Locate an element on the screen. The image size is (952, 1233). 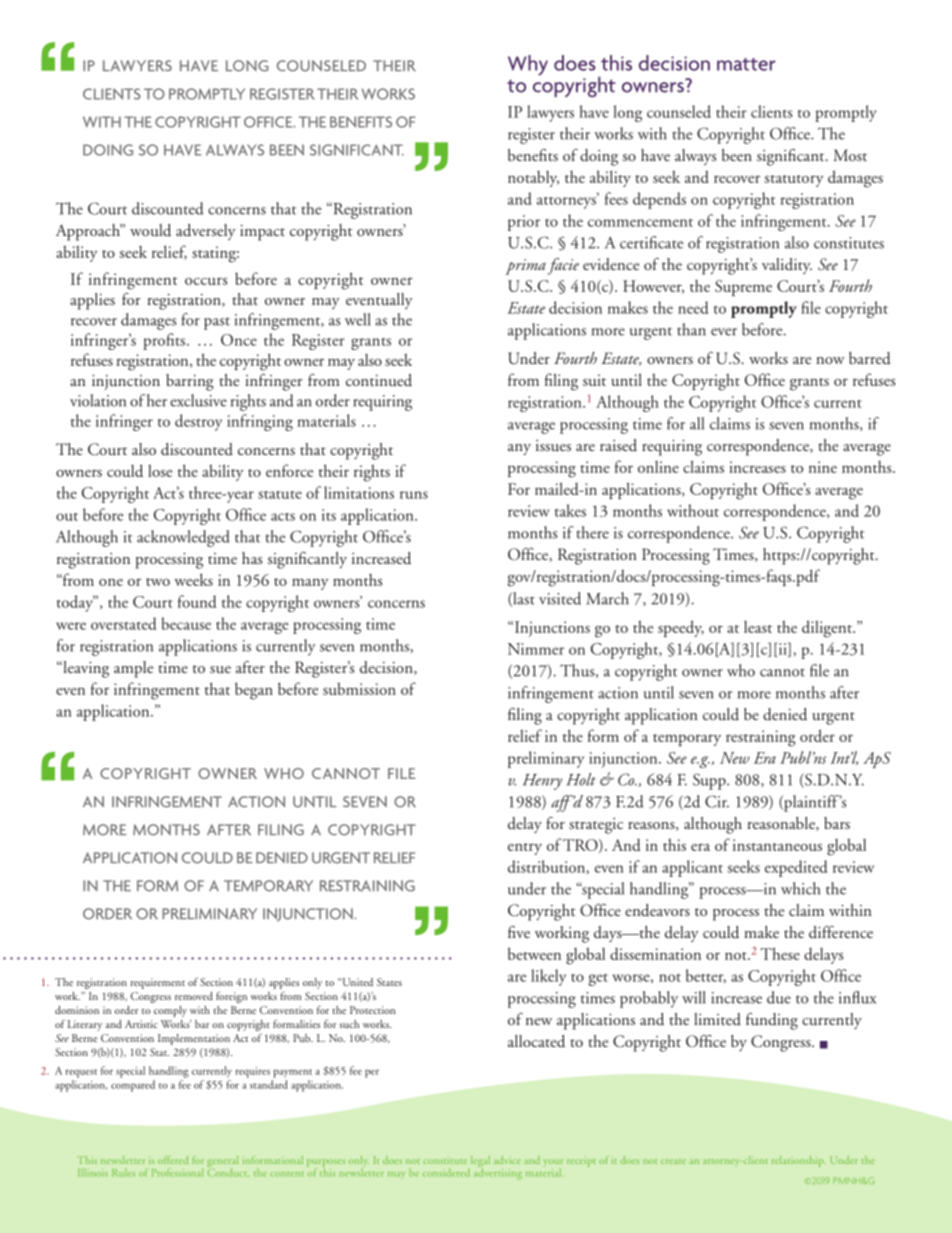
profits is located at coordinates (165, 341).
